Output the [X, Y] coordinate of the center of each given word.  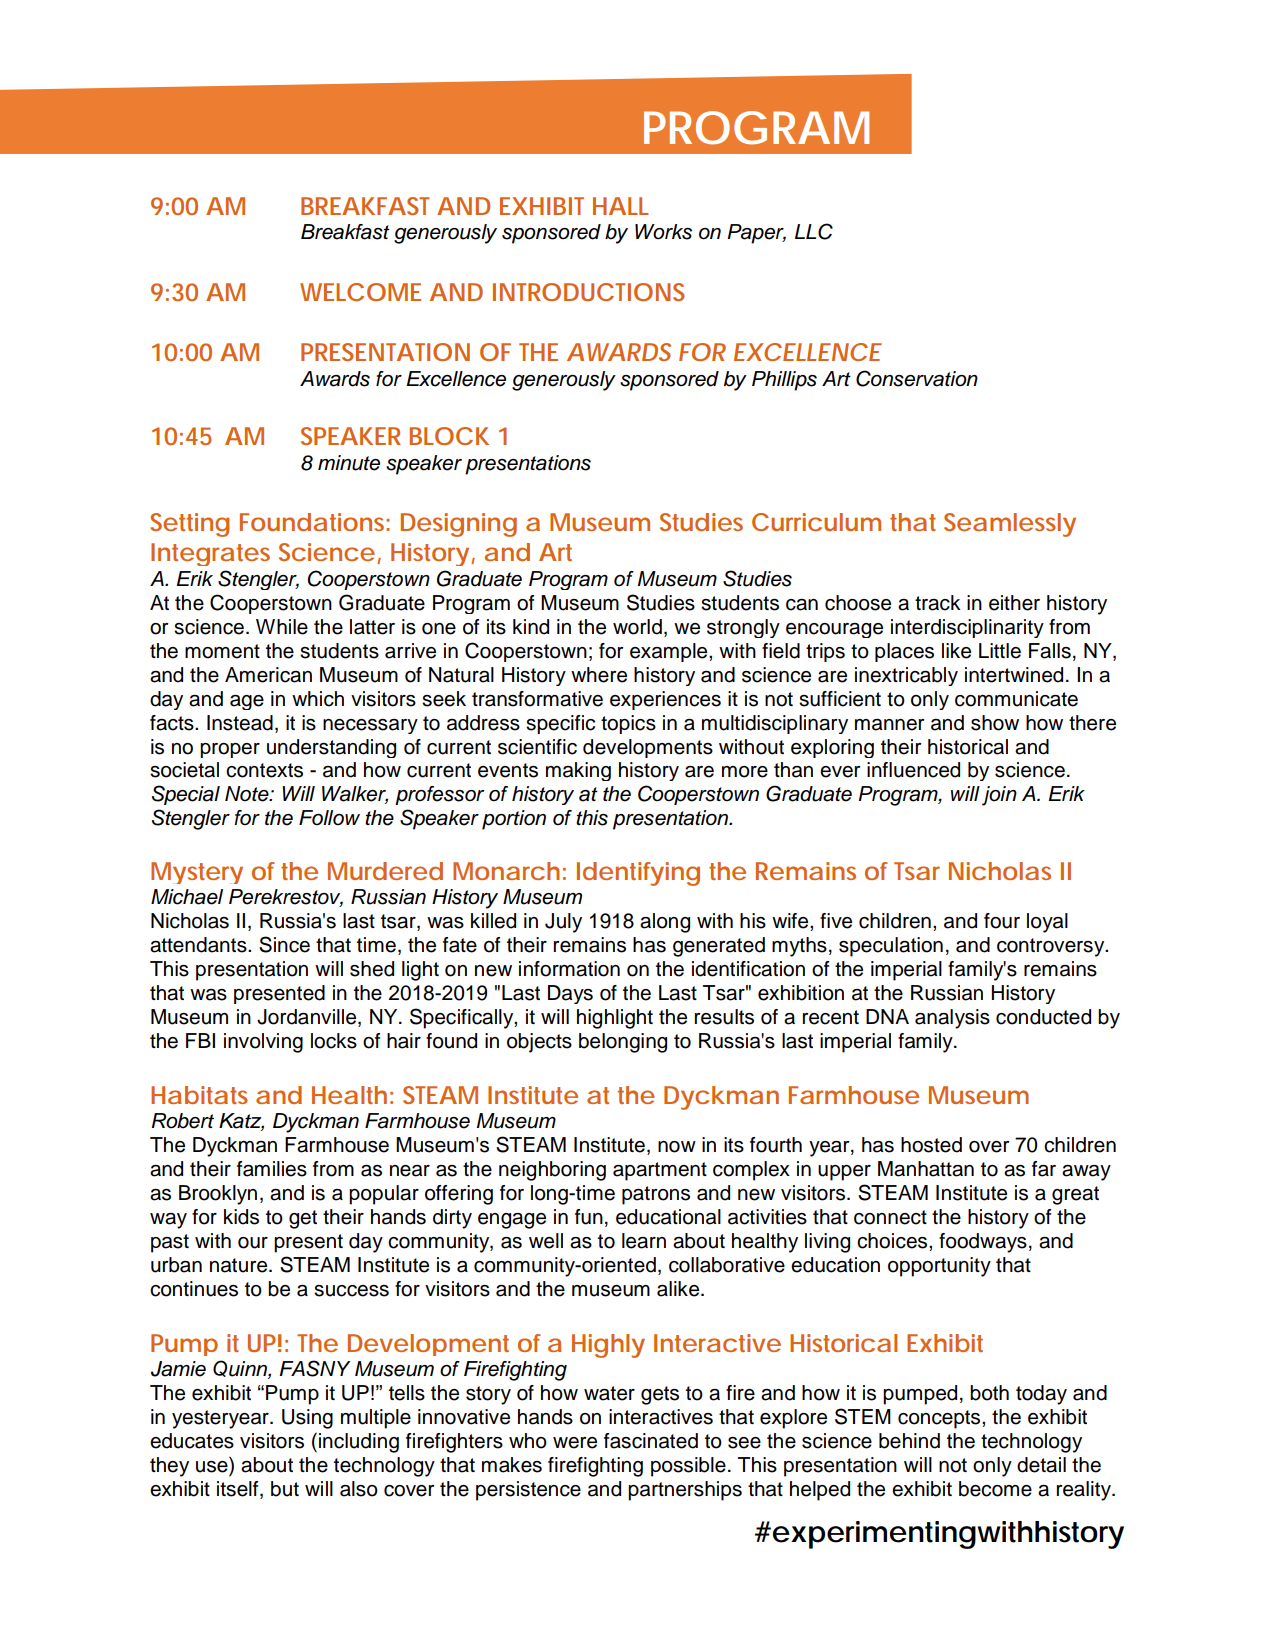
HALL [621, 206]
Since [284, 944]
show [995, 723]
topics [628, 724]
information [569, 969]
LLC [814, 231]
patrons [656, 1195]
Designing [459, 525]
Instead [240, 723]
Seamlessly [1010, 525]
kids [241, 1217]
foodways [983, 1243]
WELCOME [360, 292]
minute [349, 463]
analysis [952, 1019]
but [285, 1489]
